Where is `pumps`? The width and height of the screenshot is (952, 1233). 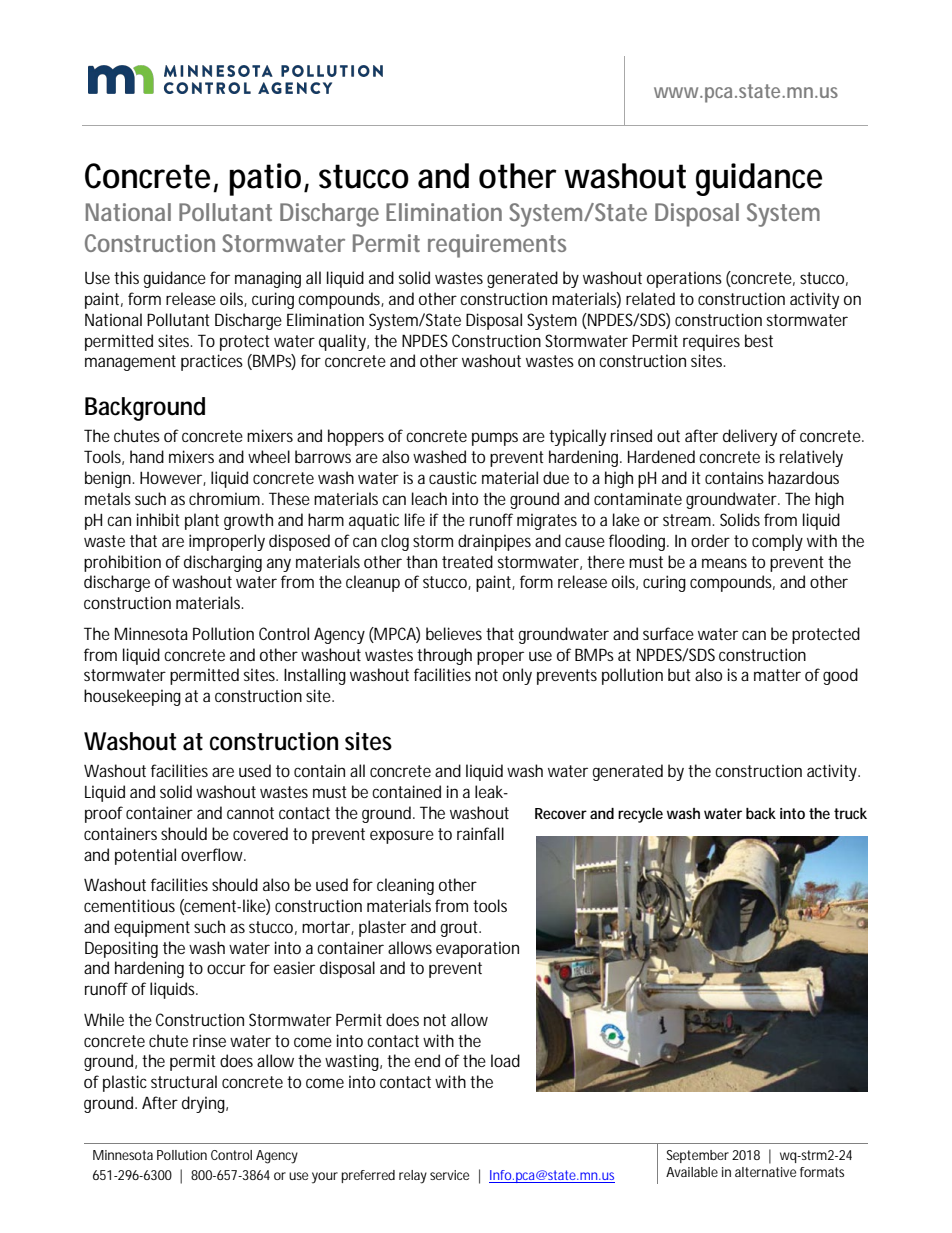 pumps is located at coordinates (495, 439).
